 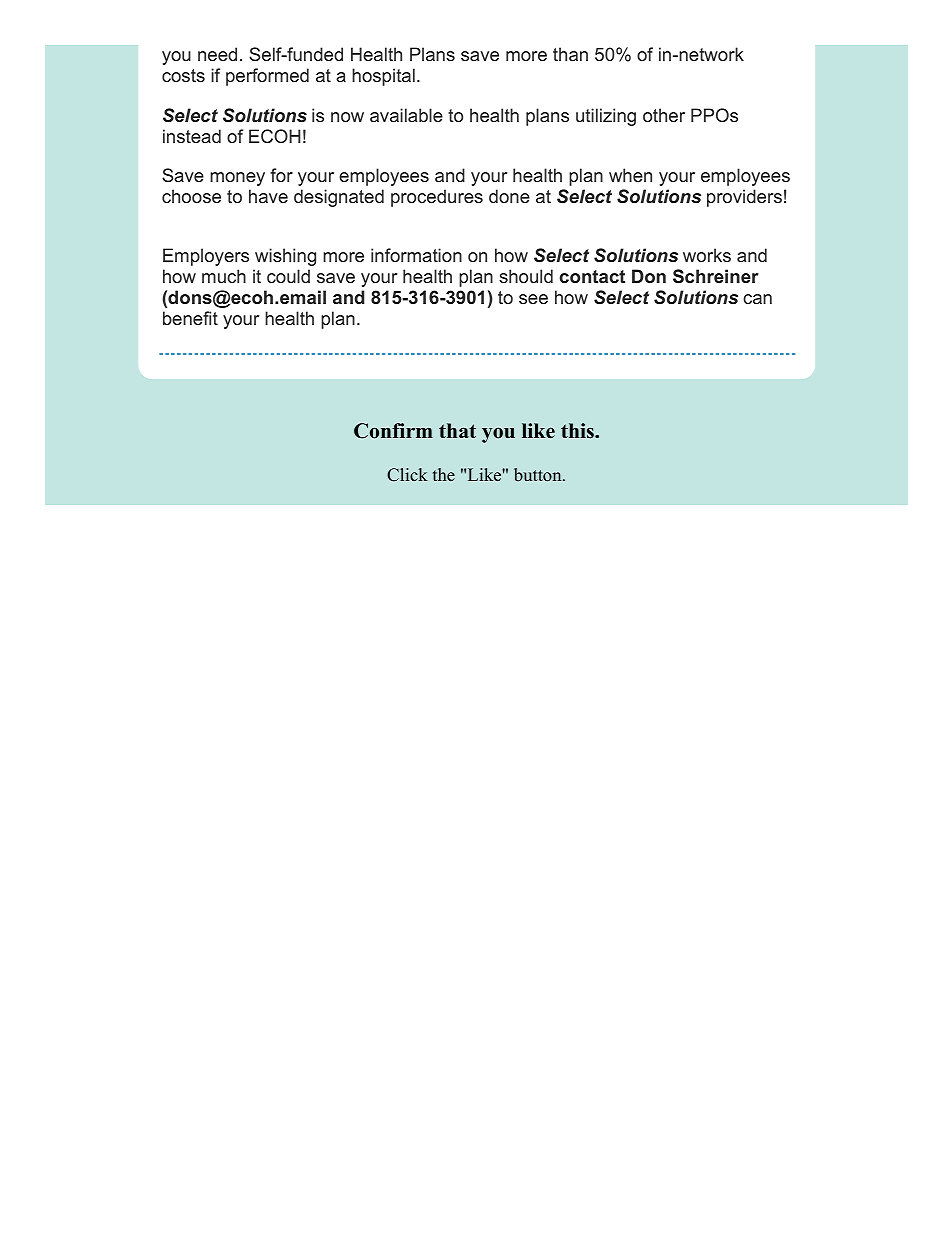 What do you see at coordinates (285, 257) in the document?
I see `wishing` at bounding box center [285, 257].
